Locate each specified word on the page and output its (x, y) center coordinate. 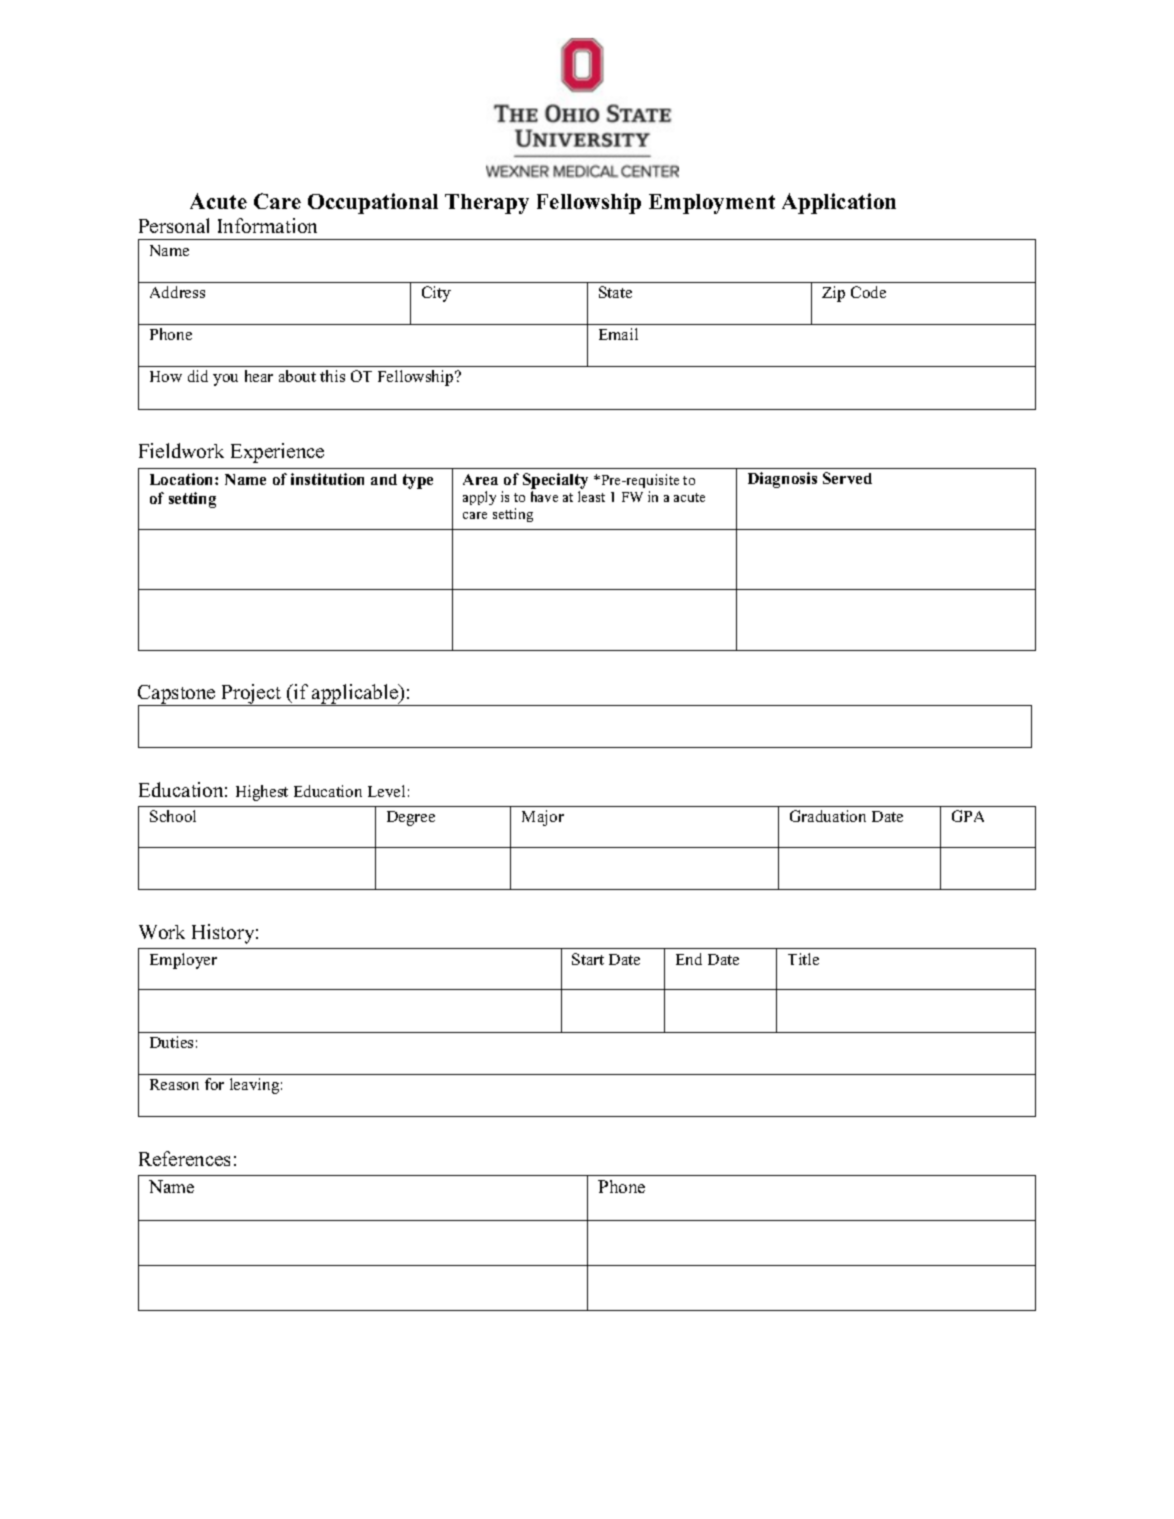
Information (267, 225)
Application (839, 203)
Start (588, 959)
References (184, 1158)
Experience (277, 453)
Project (252, 695)
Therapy (487, 204)
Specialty (555, 481)
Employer (183, 961)
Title (803, 959)
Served (847, 478)
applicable (355, 695)
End (689, 959)
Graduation (828, 816)
